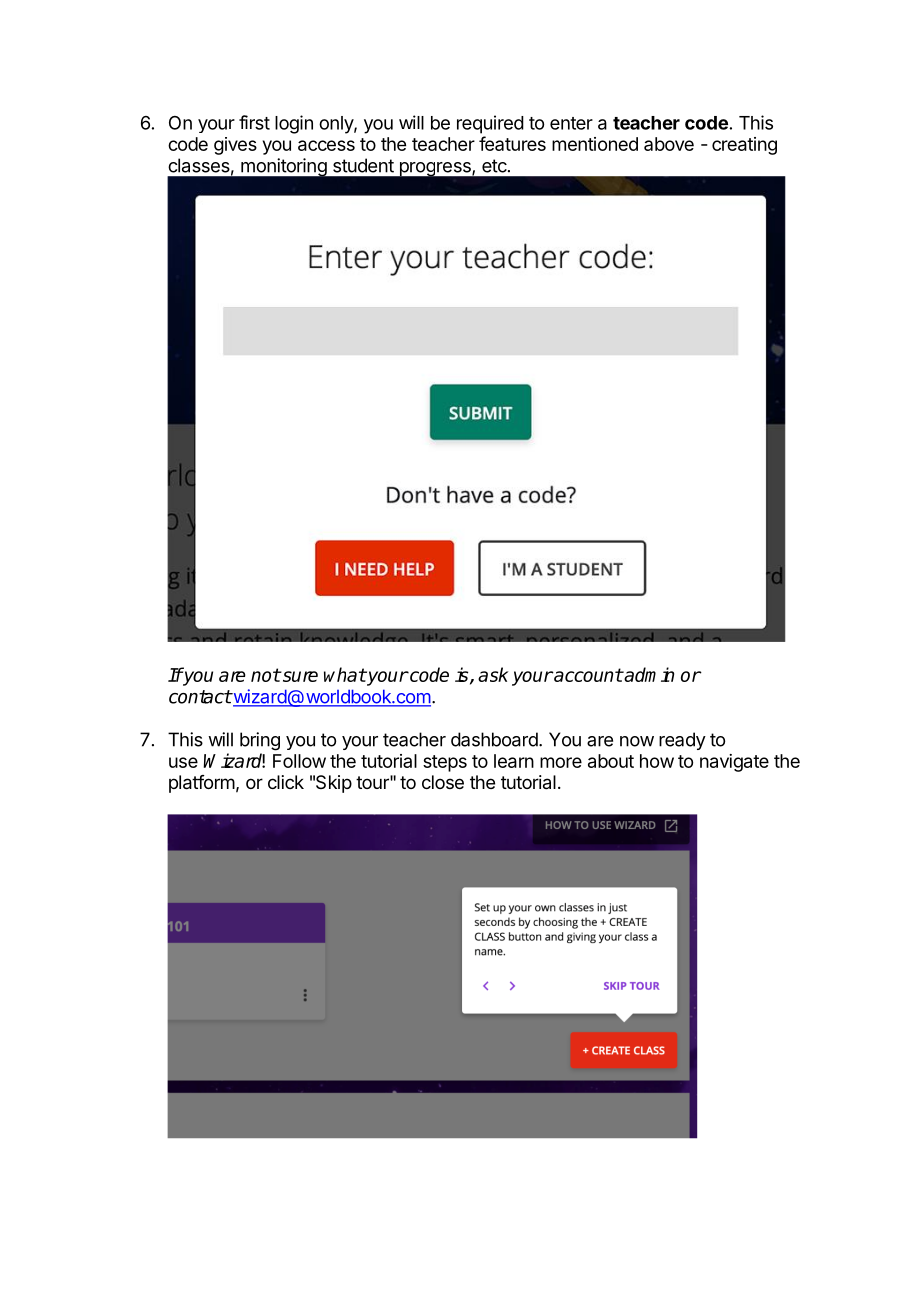  I want to click on student, so click(363, 165).
